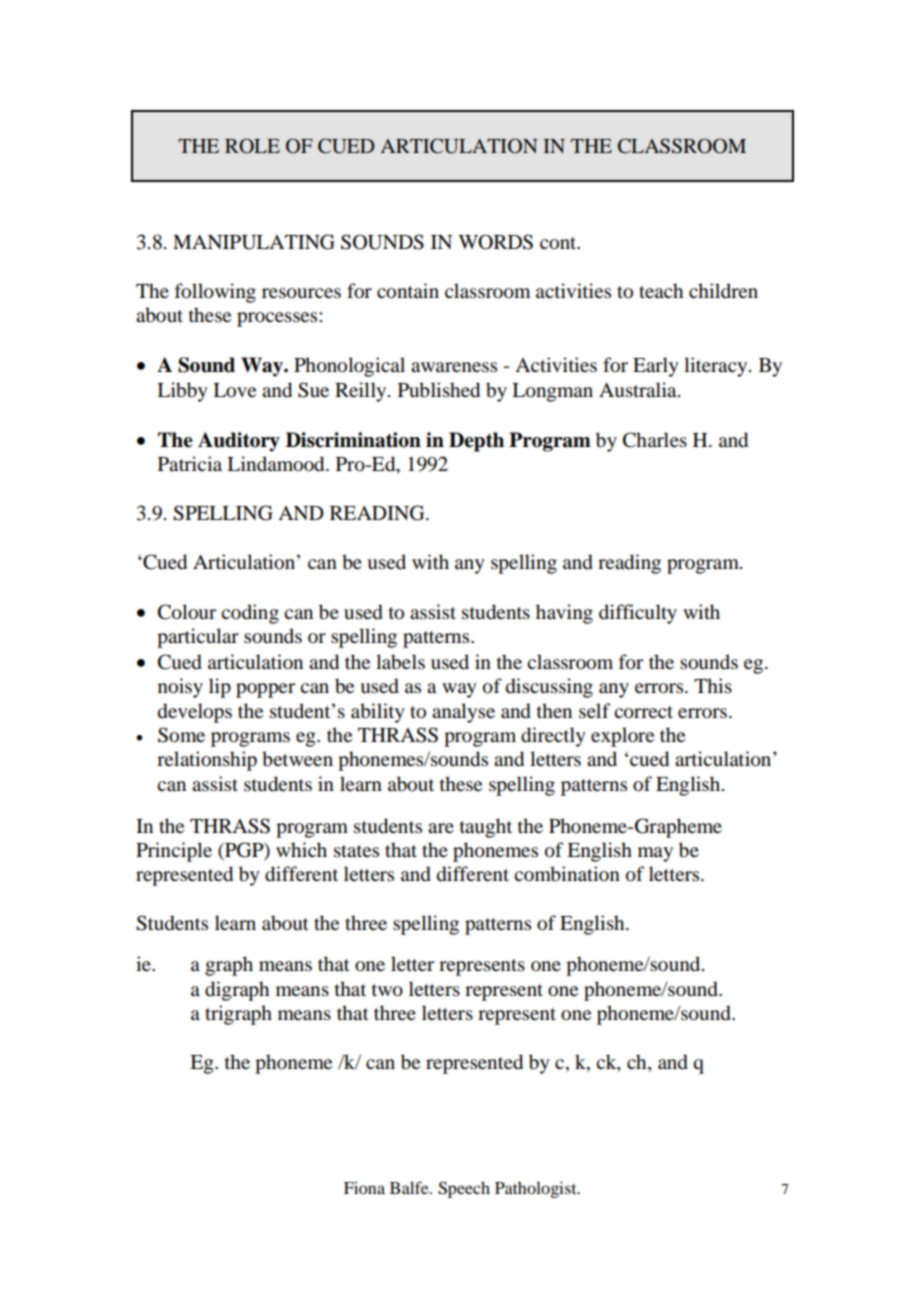  I want to click on relationship, so click(207, 761).
